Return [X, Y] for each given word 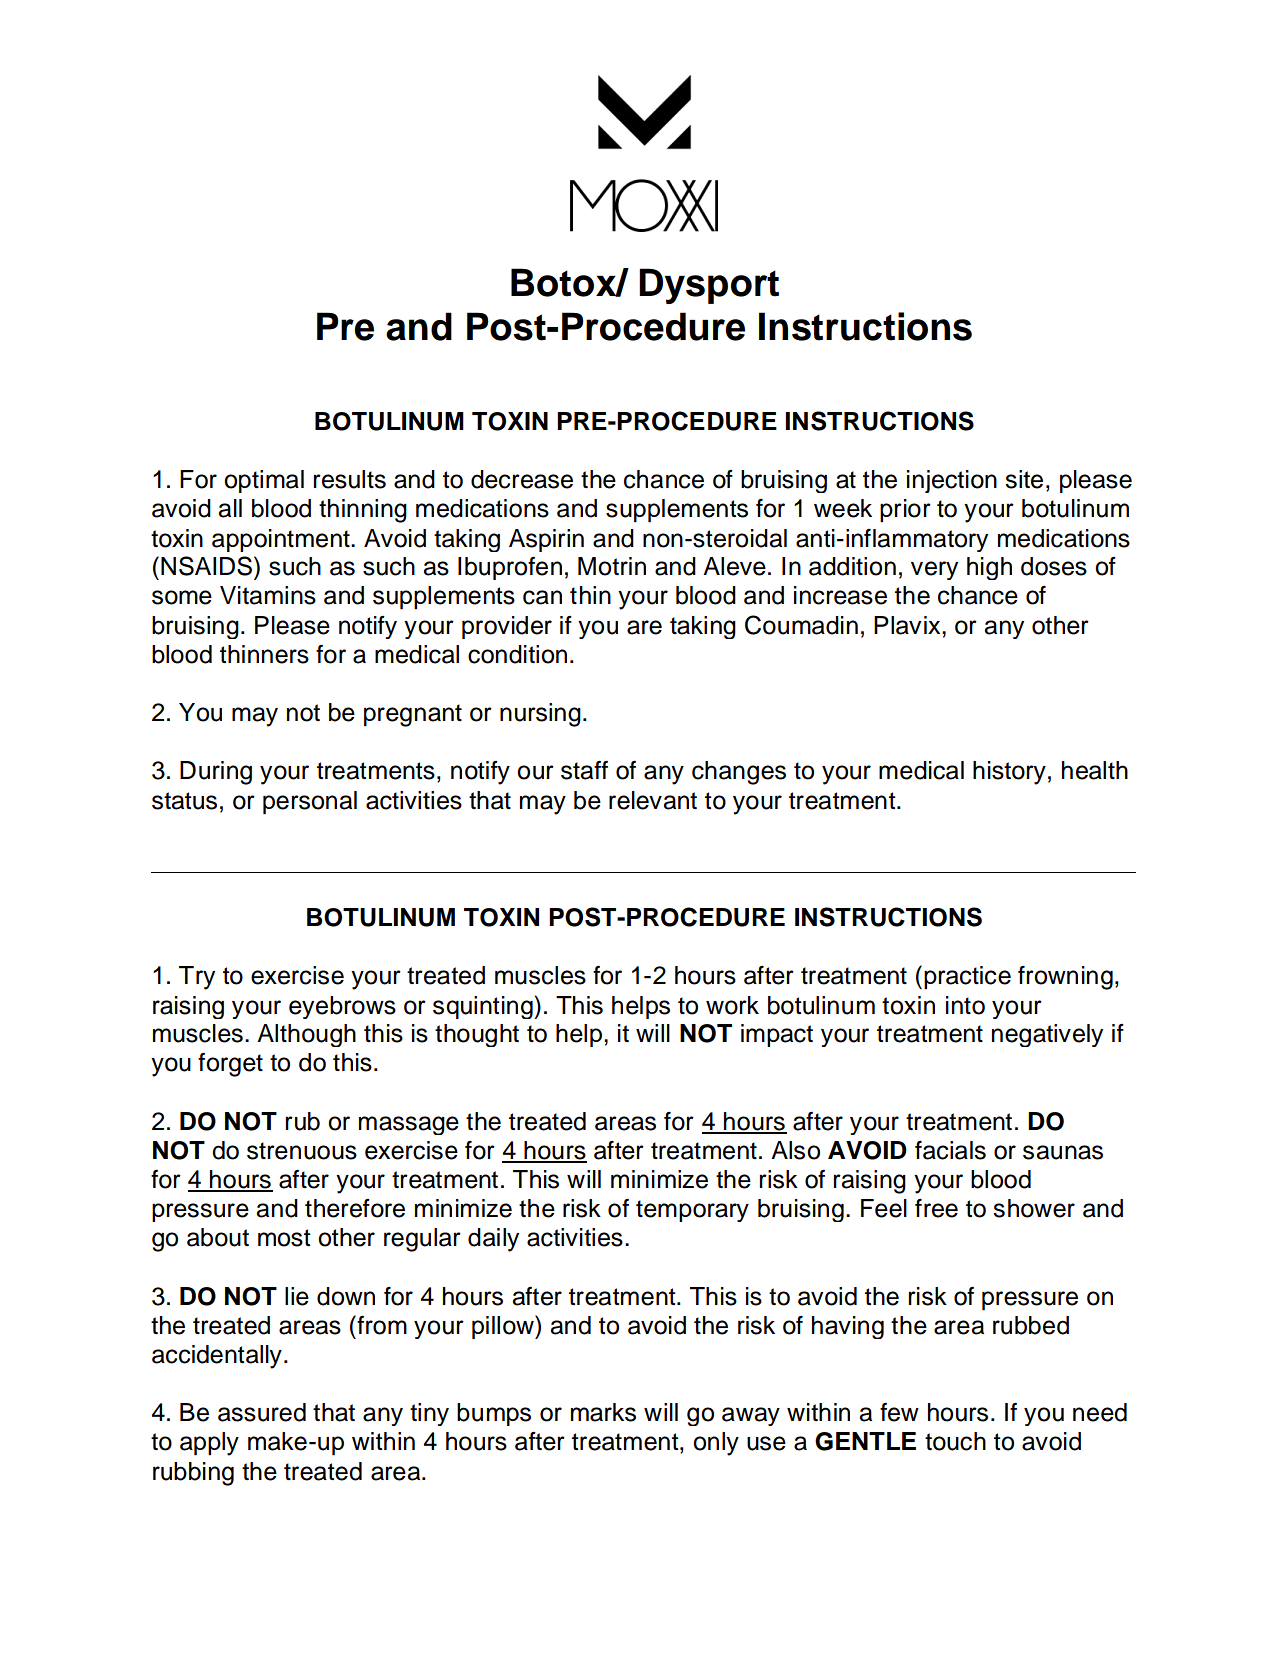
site [1024, 479]
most [284, 1238]
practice [967, 977]
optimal [264, 481]
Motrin [612, 566]
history [1009, 773]
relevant [653, 800]
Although [306, 1035]
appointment [282, 540]
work [732, 1005]
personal [310, 803]
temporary [692, 1211]
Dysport [709, 286]
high [989, 568]
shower [1034, 1208]
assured [262, 1412]
